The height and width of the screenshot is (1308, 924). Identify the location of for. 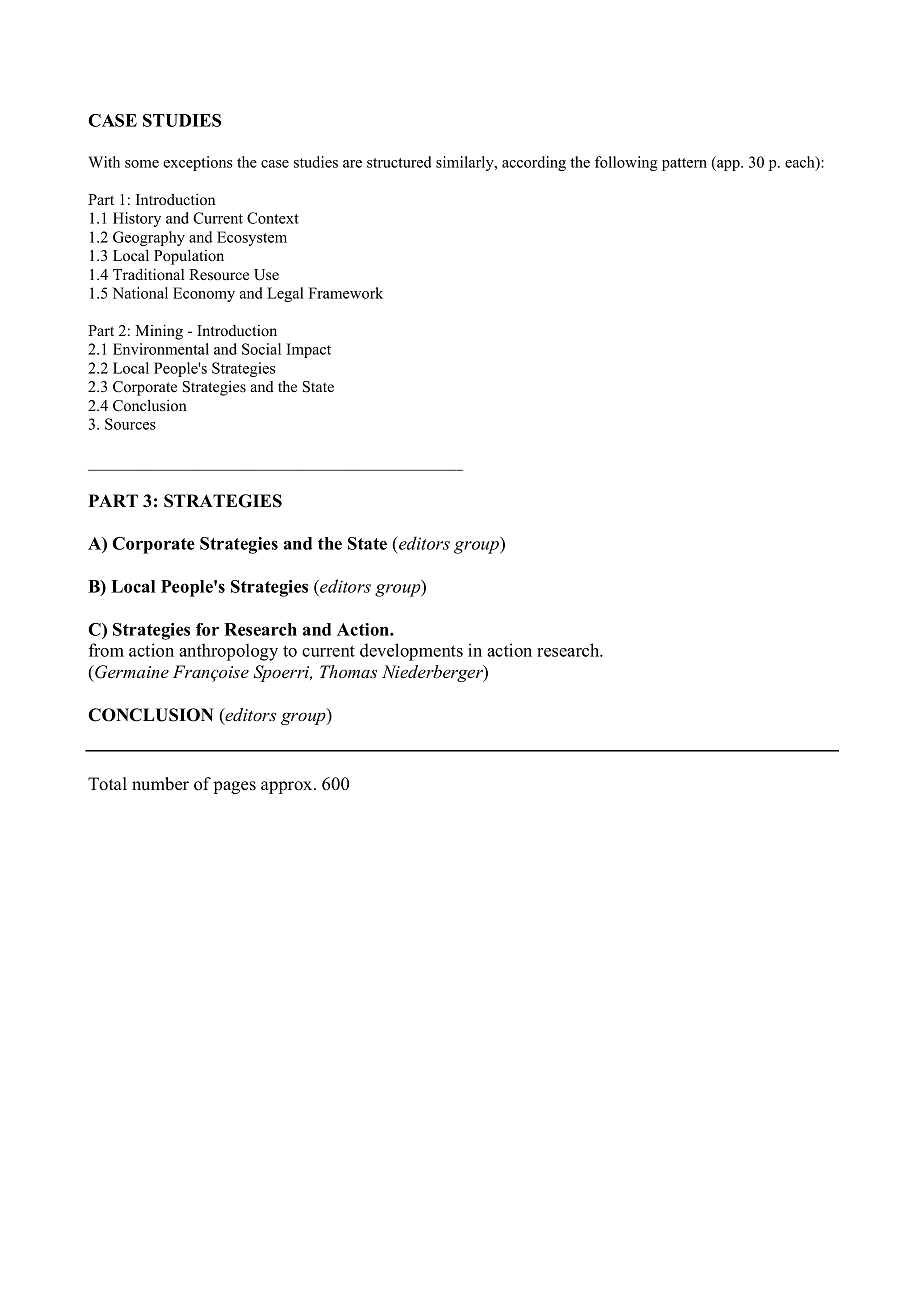
(207, 629).
